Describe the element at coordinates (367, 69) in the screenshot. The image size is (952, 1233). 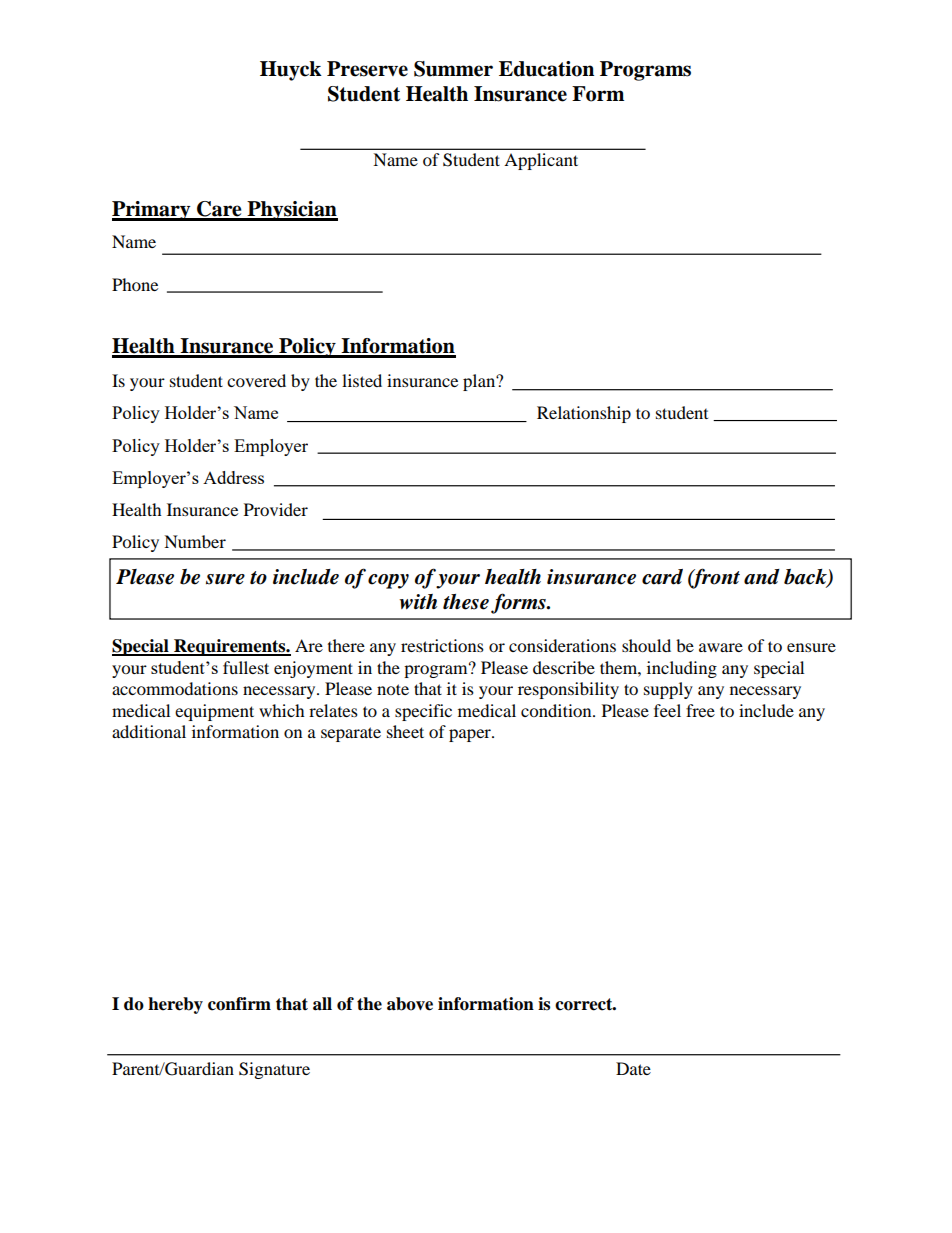
I see `Preserve` at that location.
